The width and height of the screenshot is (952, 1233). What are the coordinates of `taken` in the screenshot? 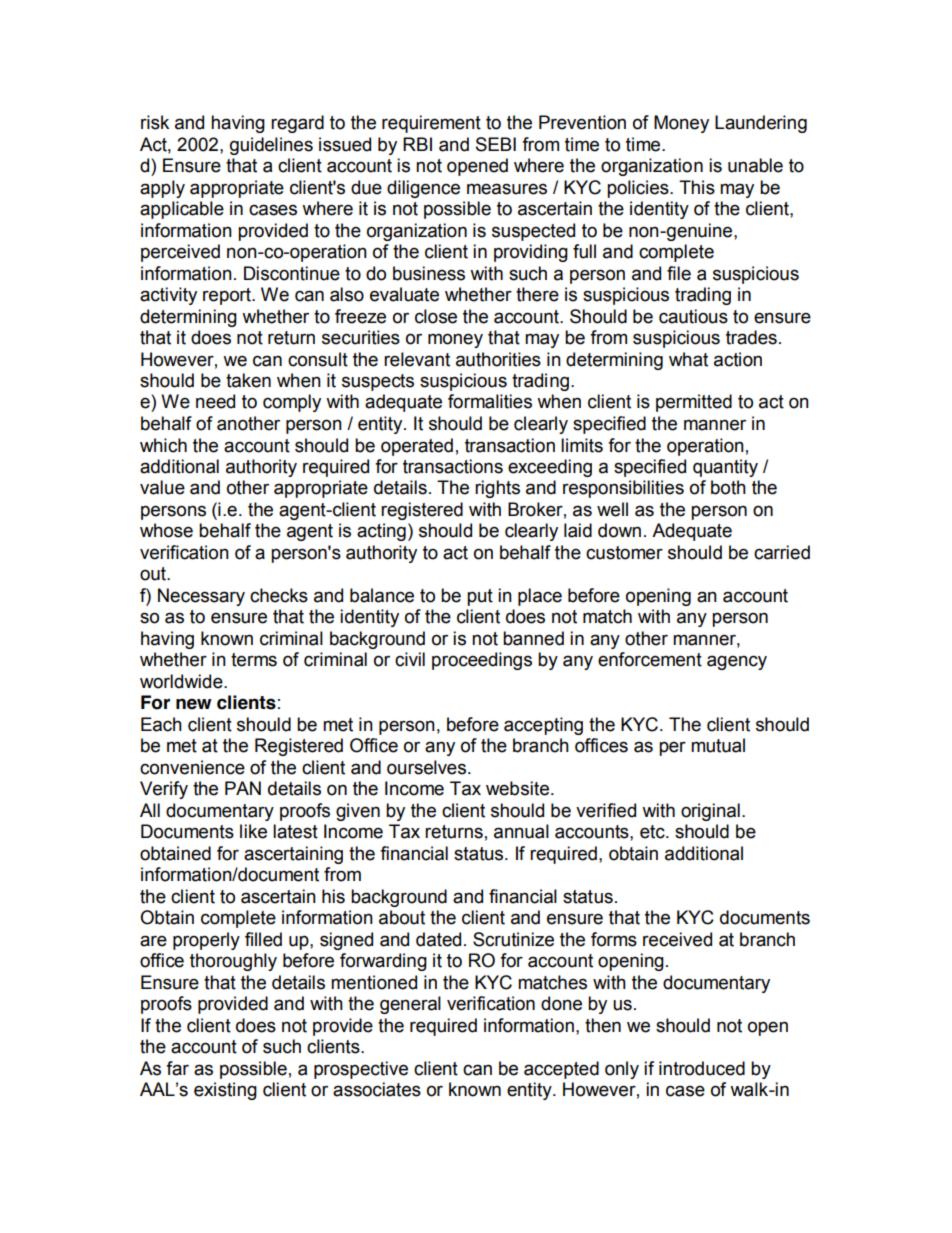 It's located at (248, 380).
